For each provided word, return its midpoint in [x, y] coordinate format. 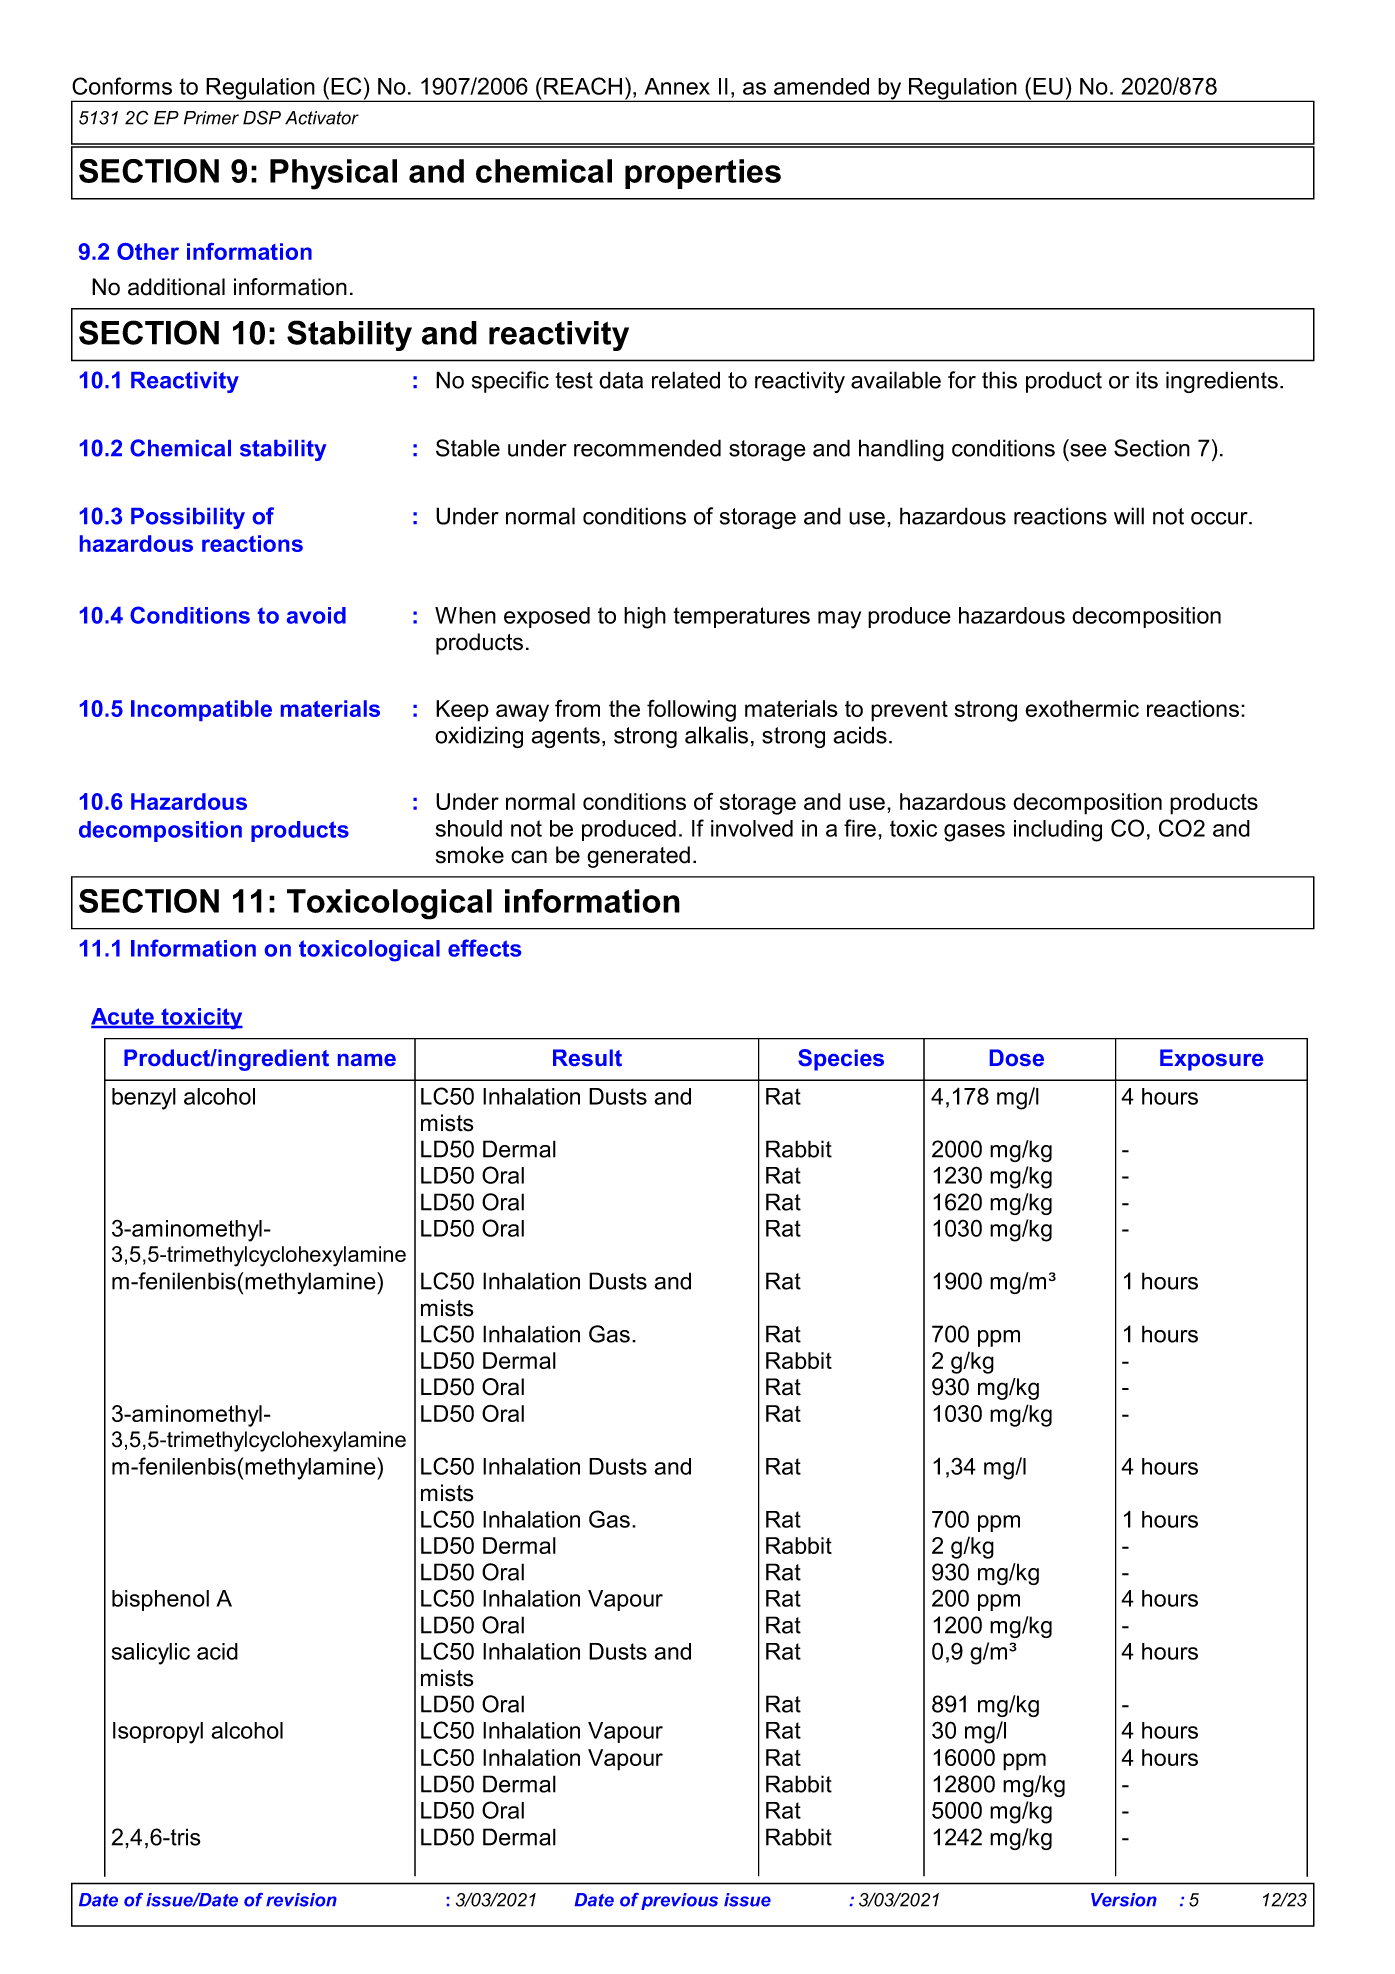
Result [587, 1057]
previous [679, 1901]
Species [841, 1060]
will [1129, 516]
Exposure [1211, 1060]
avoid [316, 615]
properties [703, 174]
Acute [123, 1017]
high [645, 618]
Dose [1017, 1057]
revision [301, 1900]
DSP [262, 117]
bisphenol [160, 1600]
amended [821, 86]
